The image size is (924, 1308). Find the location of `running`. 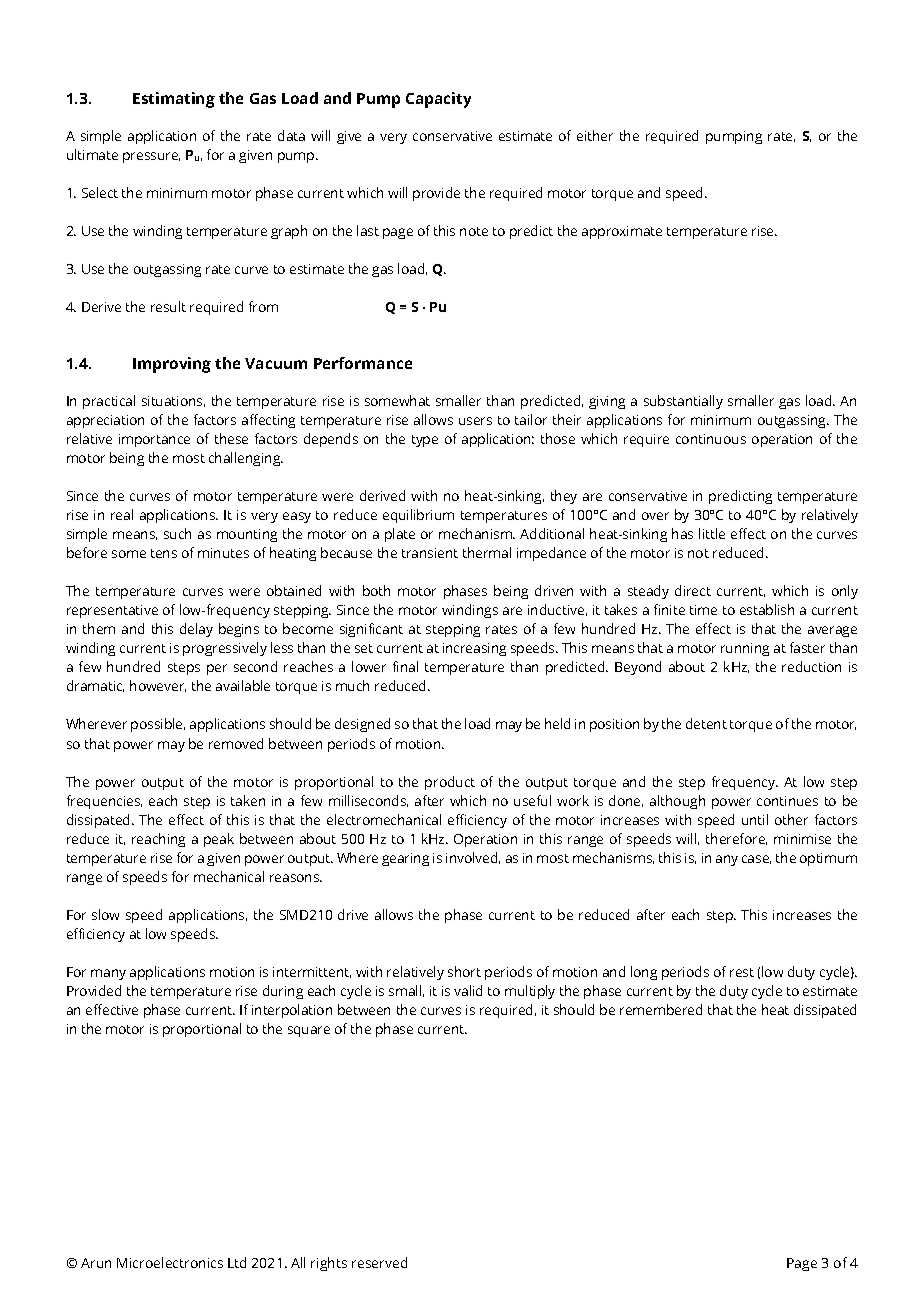

running is located at coordinates (745, 649).
